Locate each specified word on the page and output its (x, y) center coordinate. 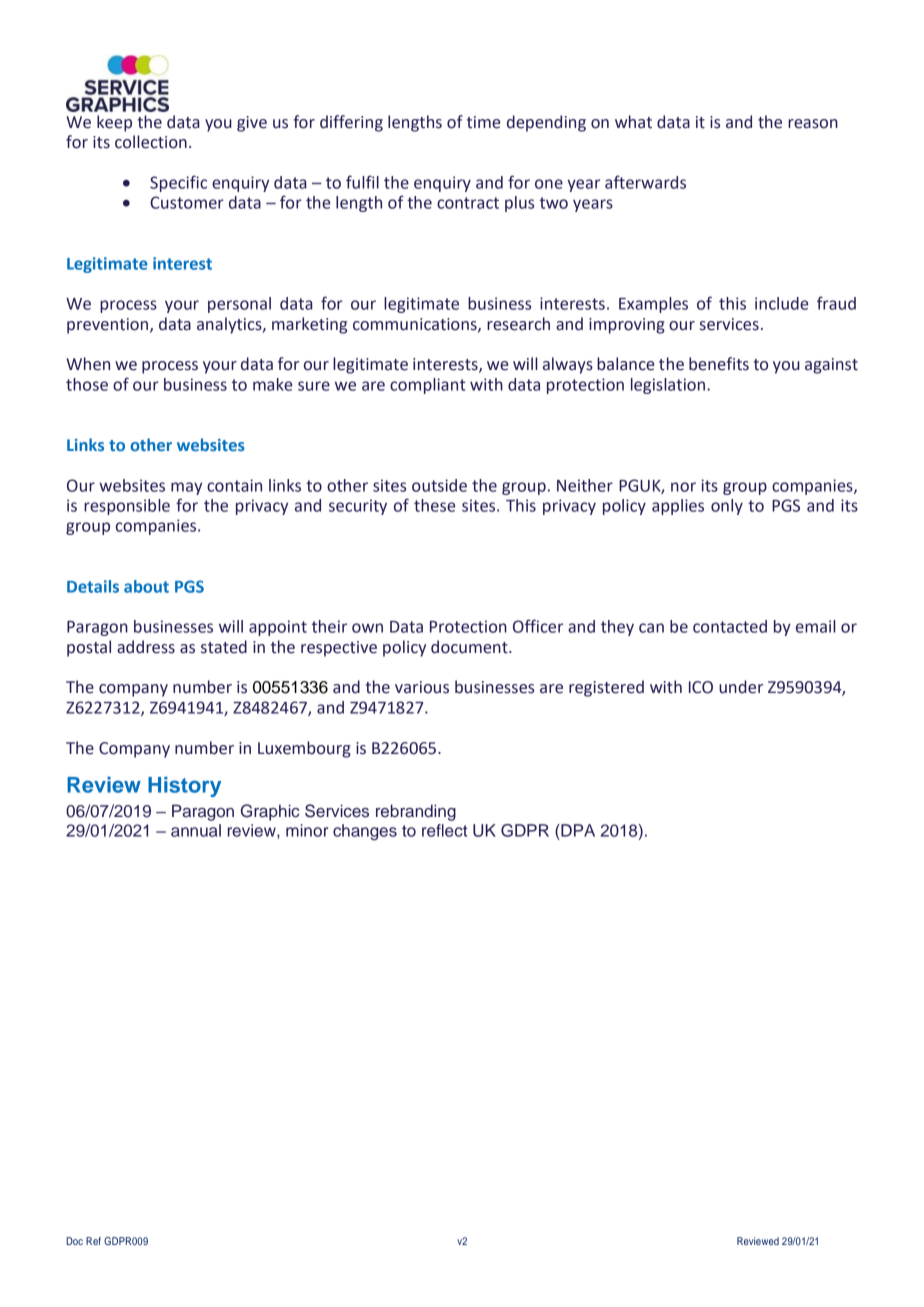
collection (151, 142)
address (146, 647)
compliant (428, 386)
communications (416, 325)
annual (196, 830)
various (422, 687)
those (87, 384)
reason (813, 124)
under (741, 687)
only (727, 507)
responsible (127, 507)
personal (239, 305)
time (483, 122)
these (434, 505)
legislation (668, 386)
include (781, 303)
